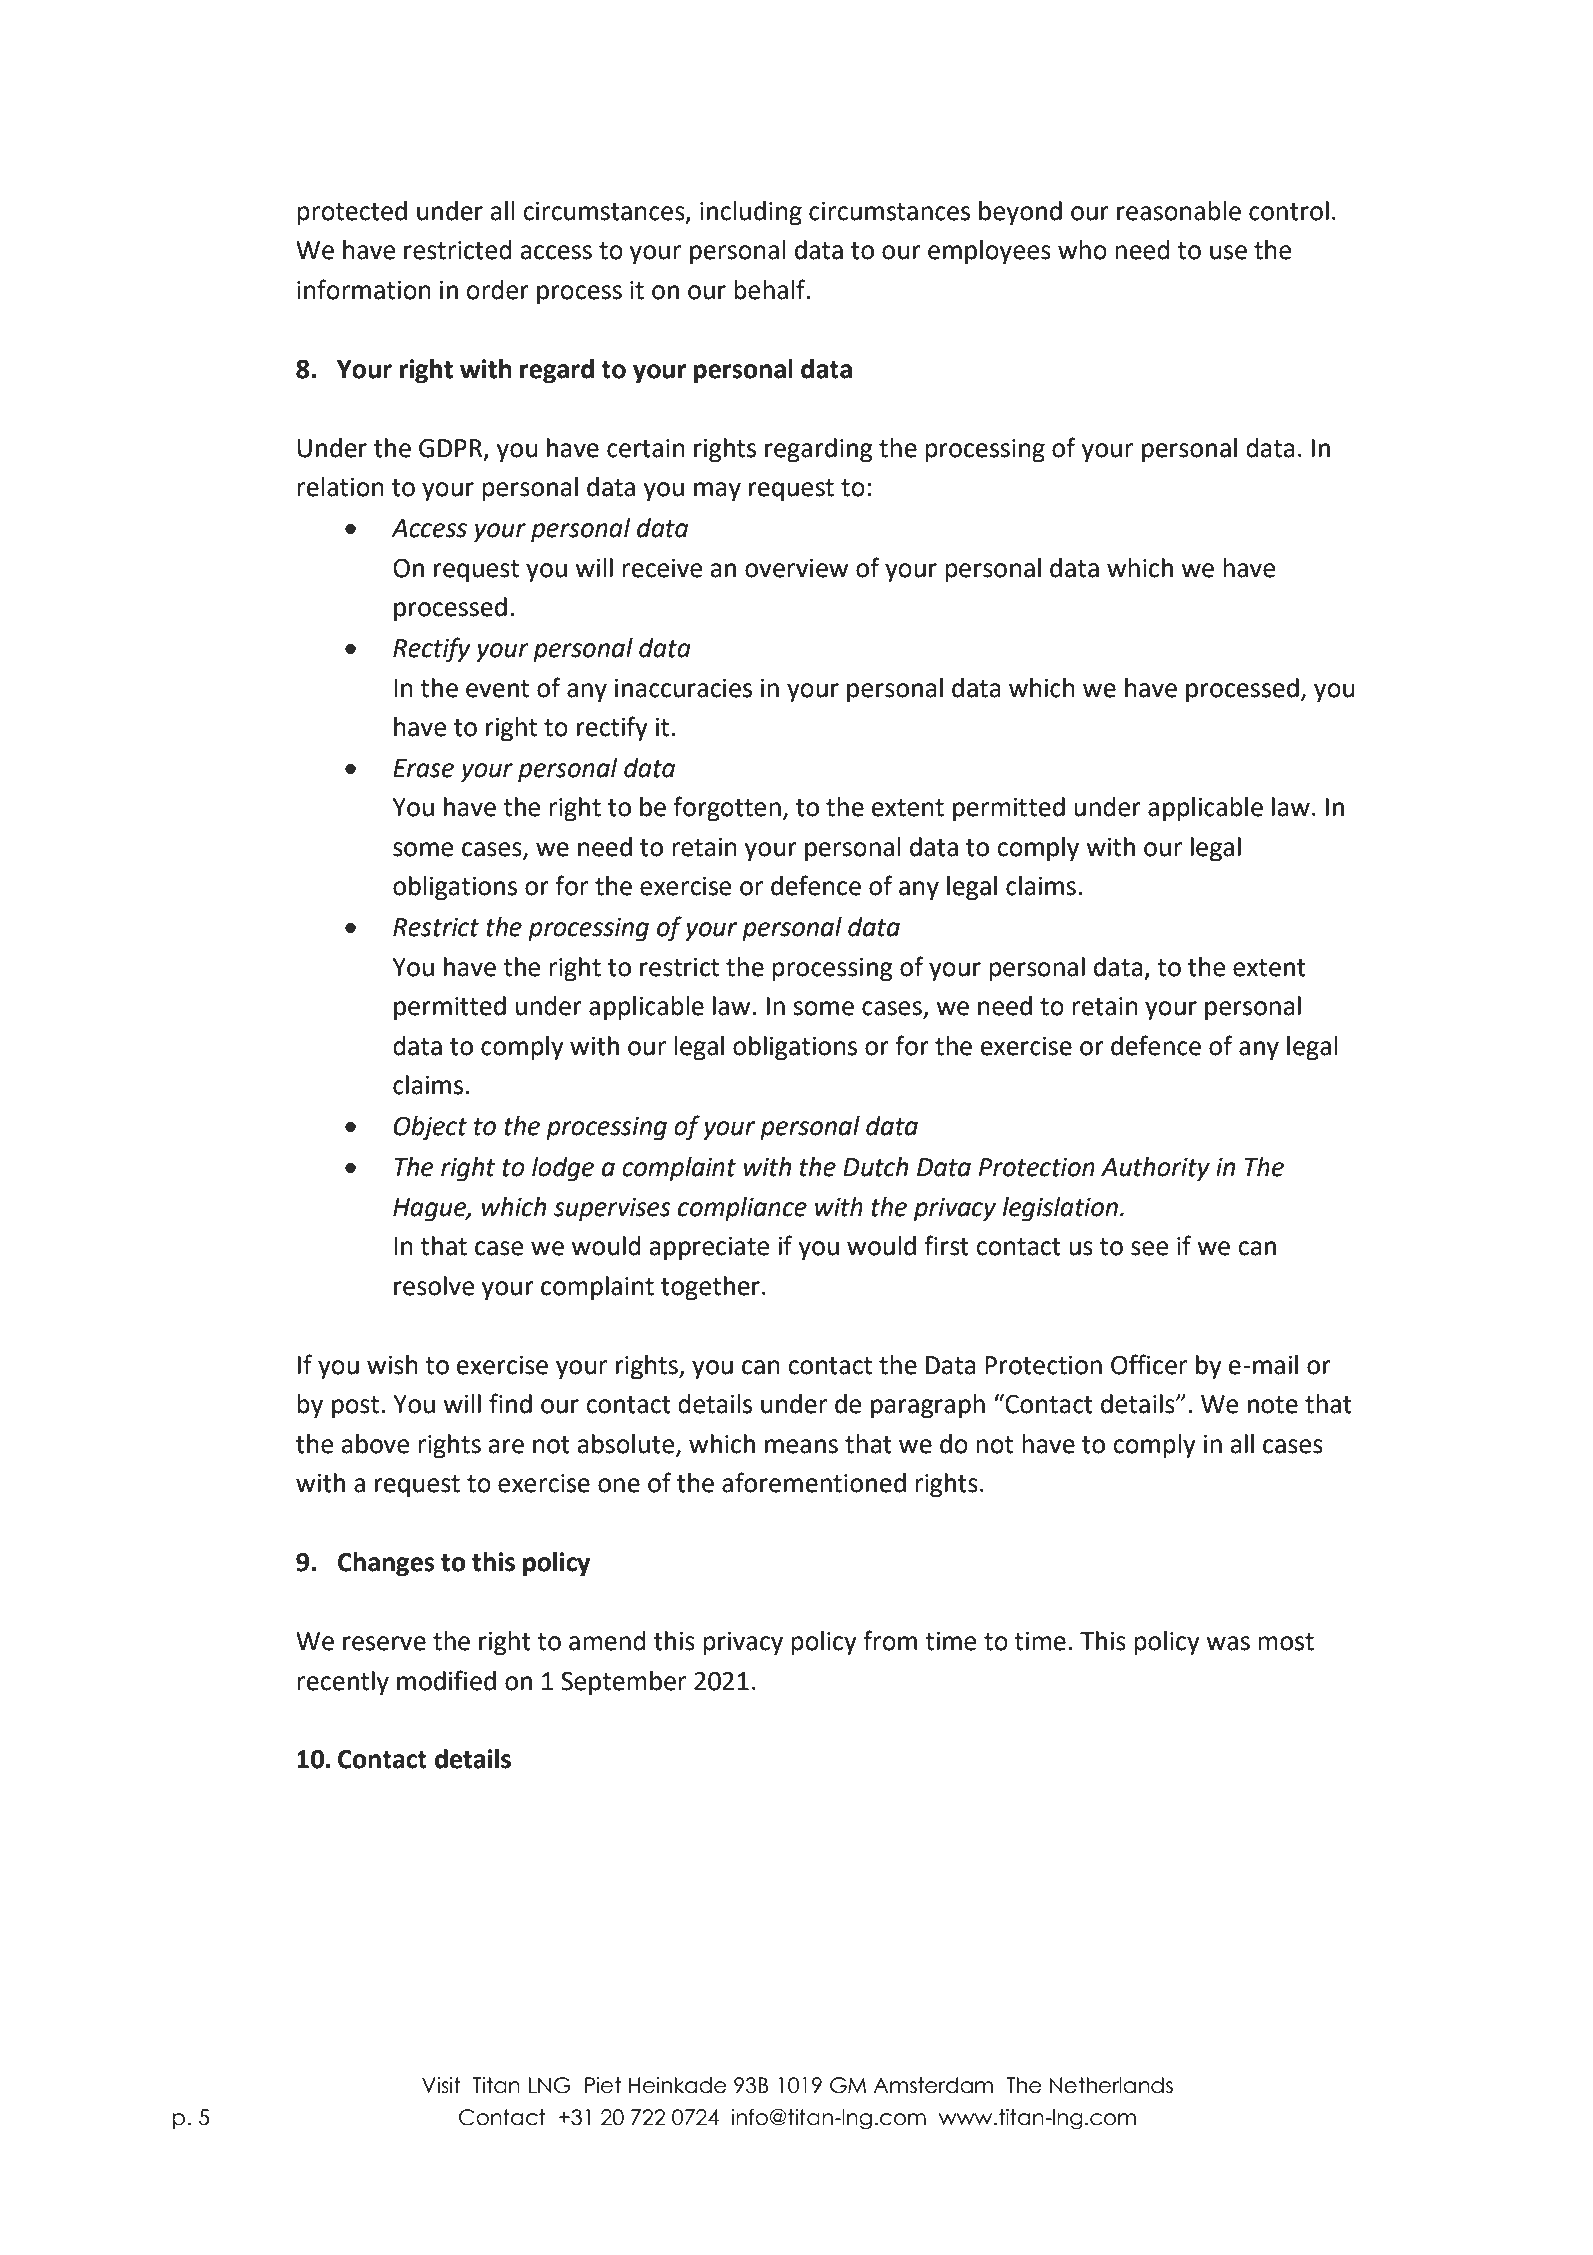 This screenshot has height=2255, width=1593. Describe the element at coordinates (770, 289) in the screenshot. I see `behalf` at that location.
